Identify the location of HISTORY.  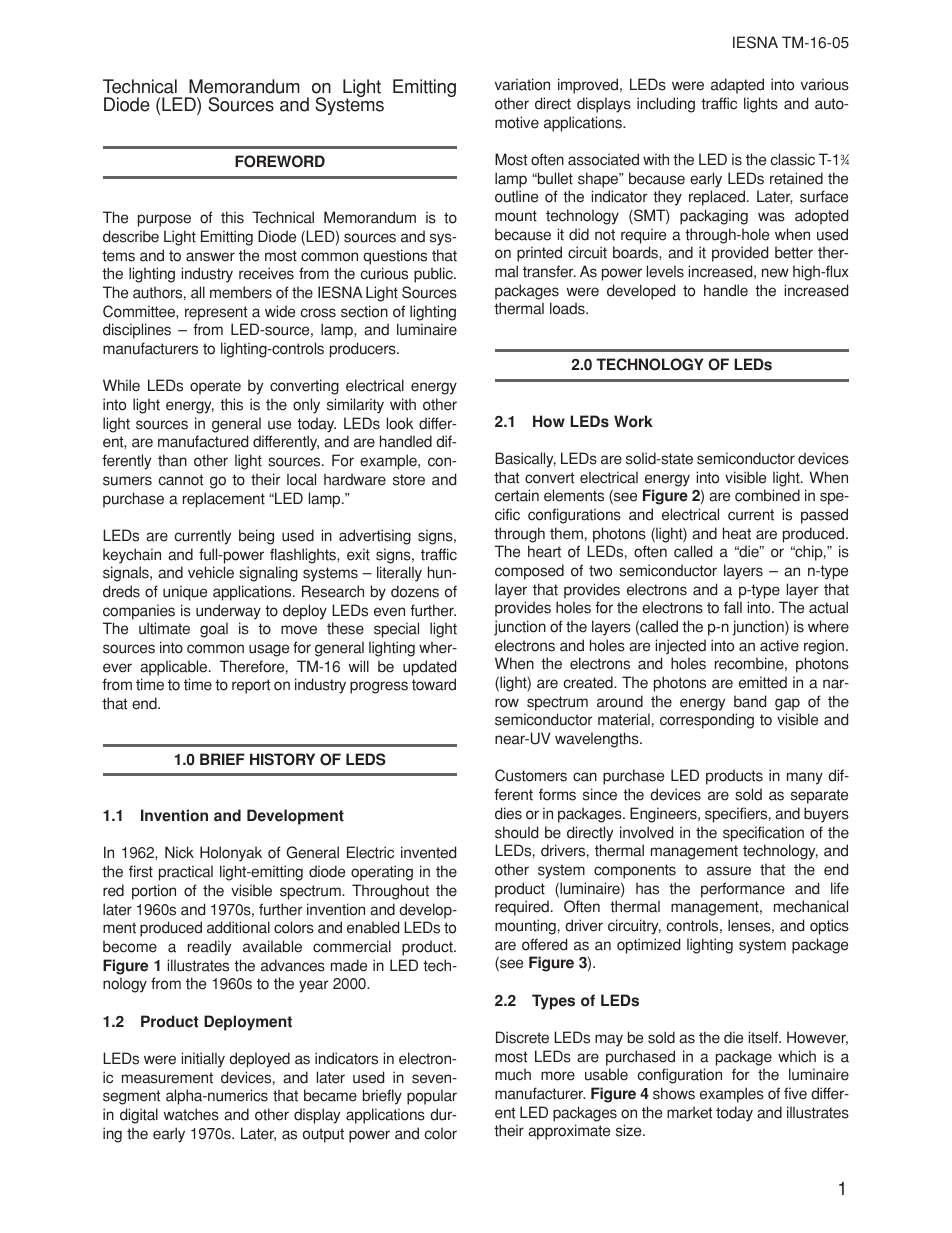
(282, 759).
